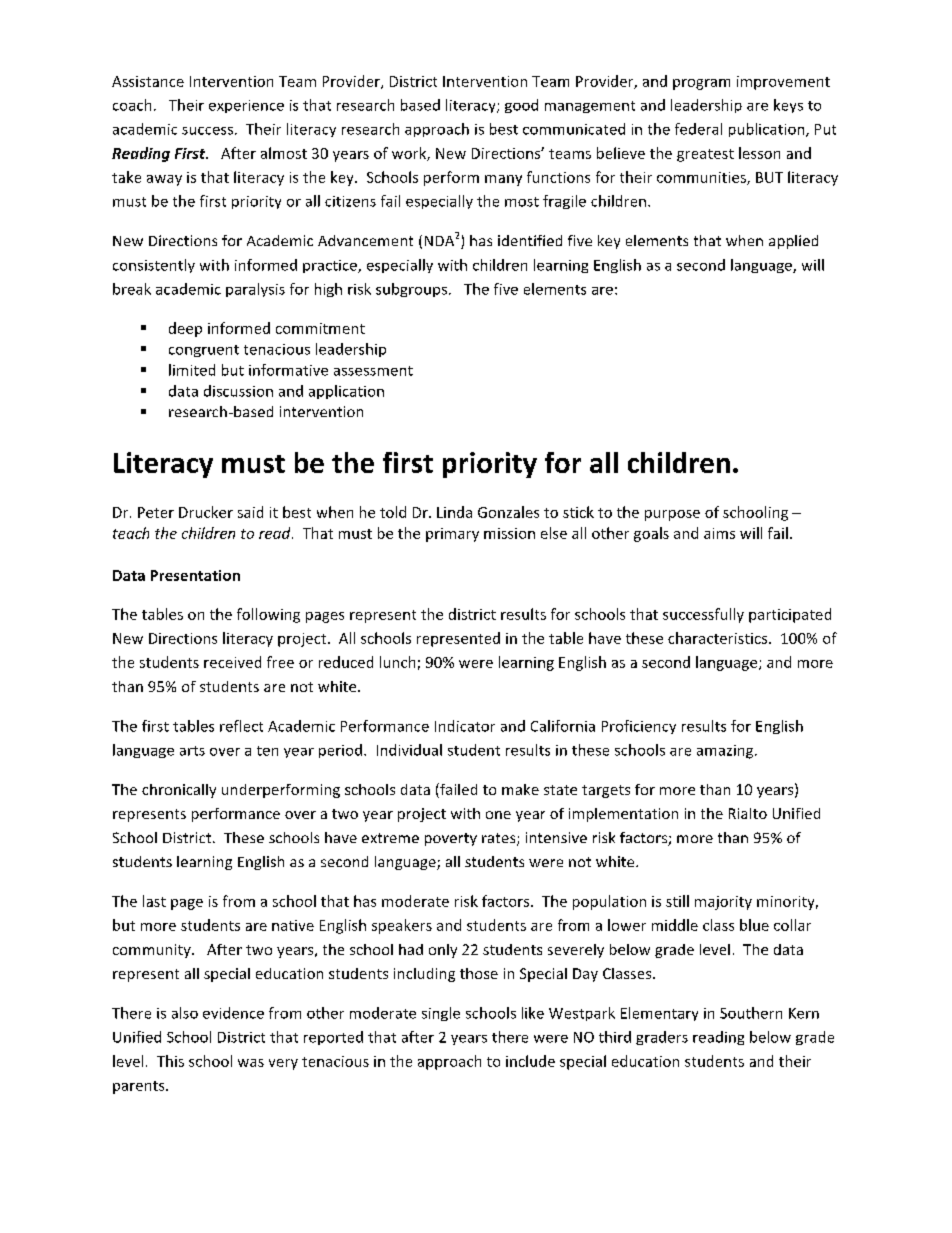 This page has width=952, height=1233. What do you see at coordinates (790, 615) in the page?
I see `participated` at bounding box center [790, 615].
